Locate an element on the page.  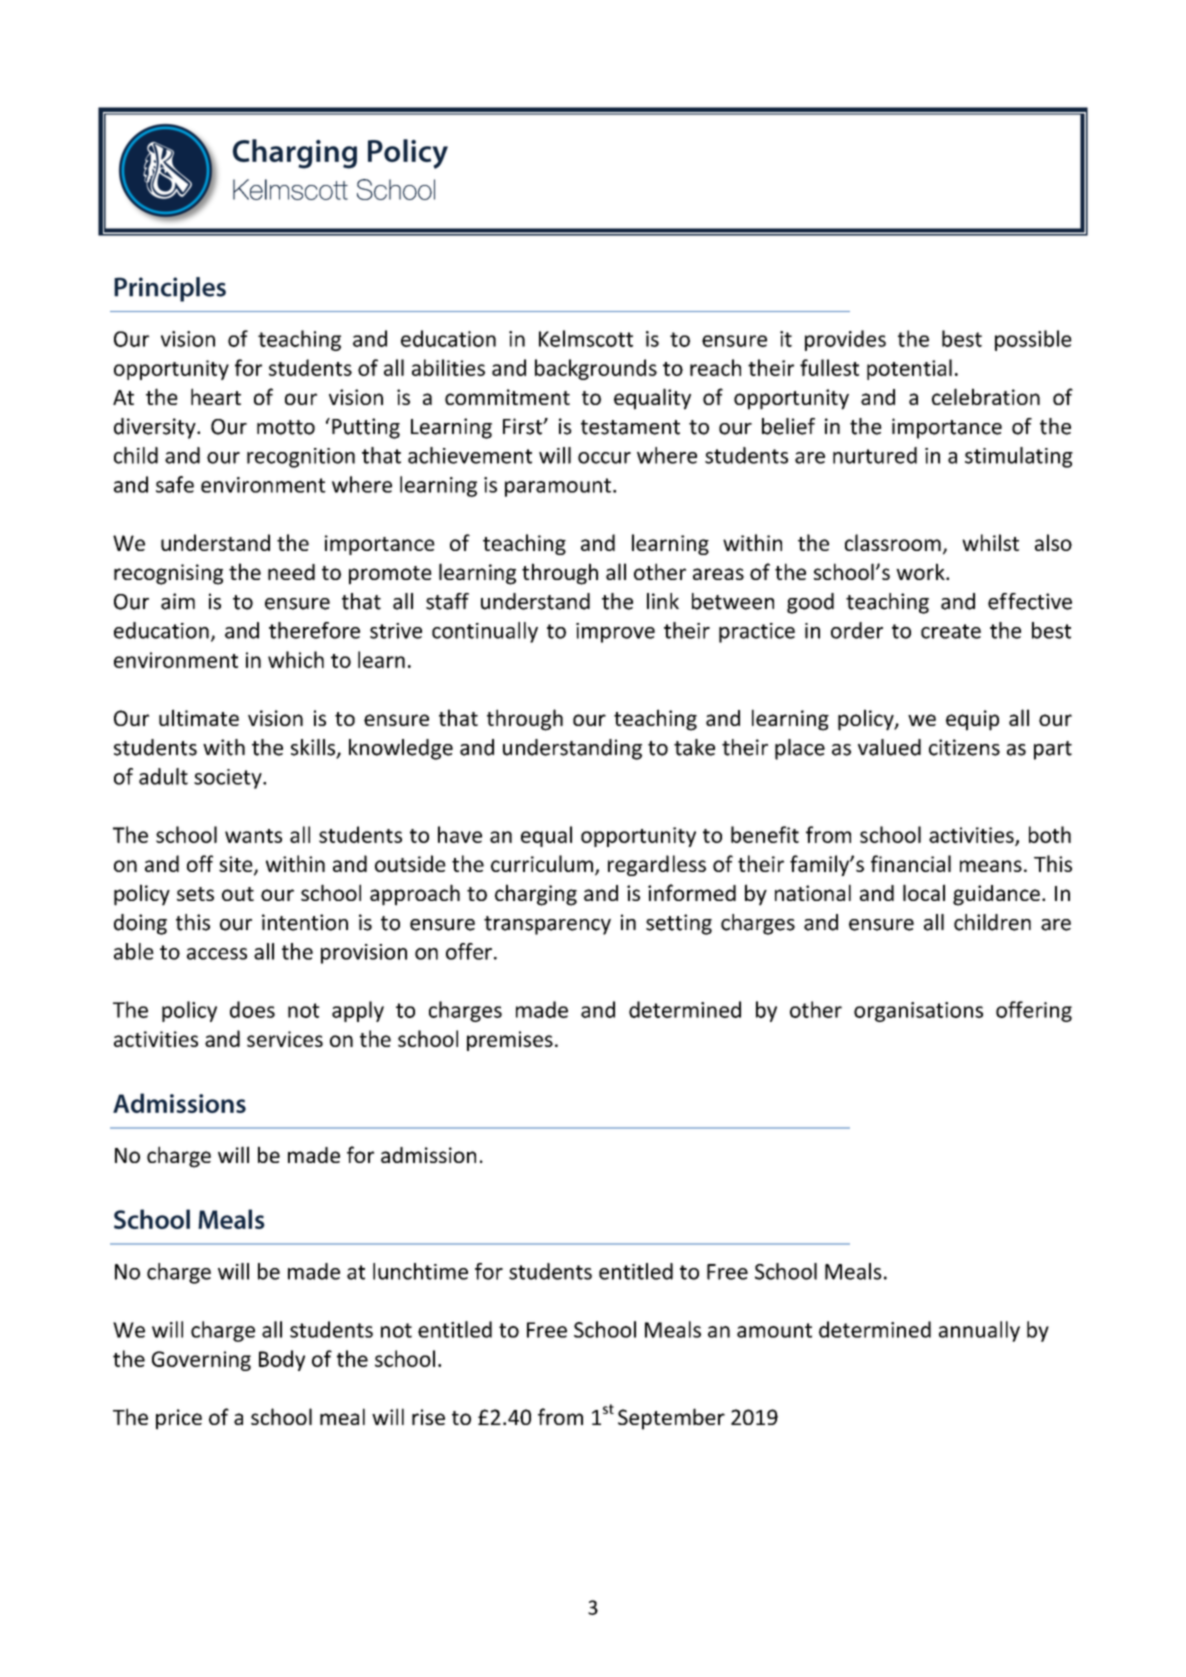
annually is located at coordinates (979, 1331).
